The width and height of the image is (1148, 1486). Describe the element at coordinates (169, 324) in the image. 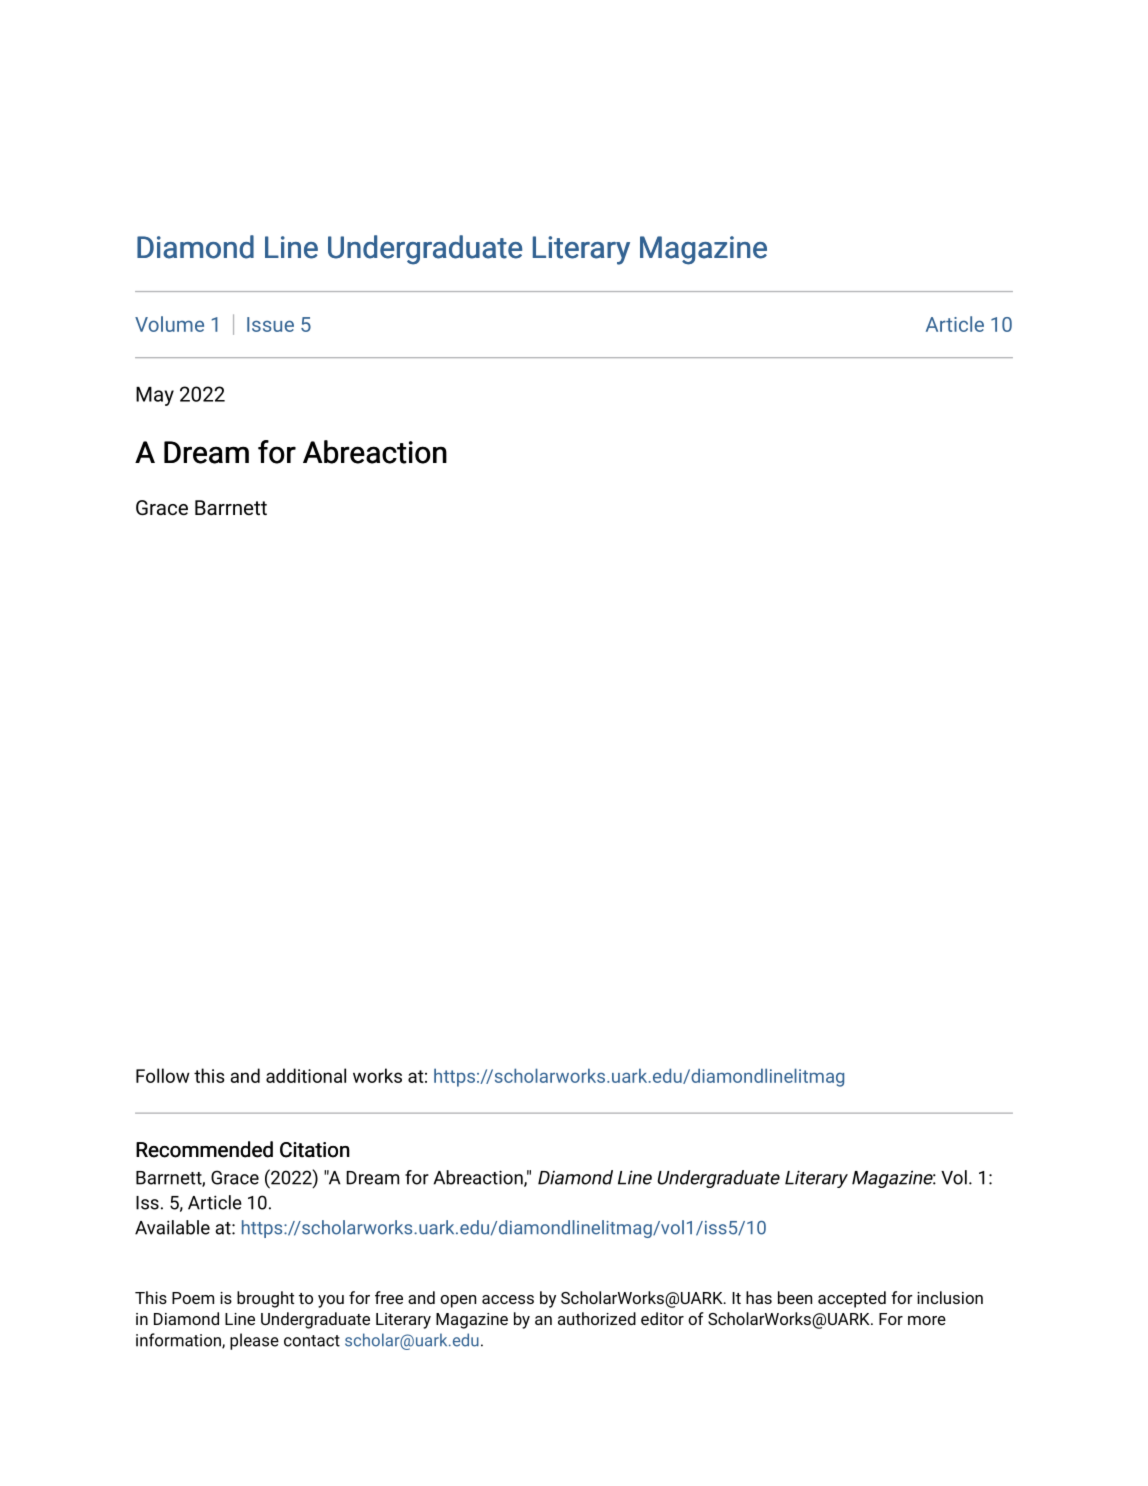

I see `Volume` at that location.
